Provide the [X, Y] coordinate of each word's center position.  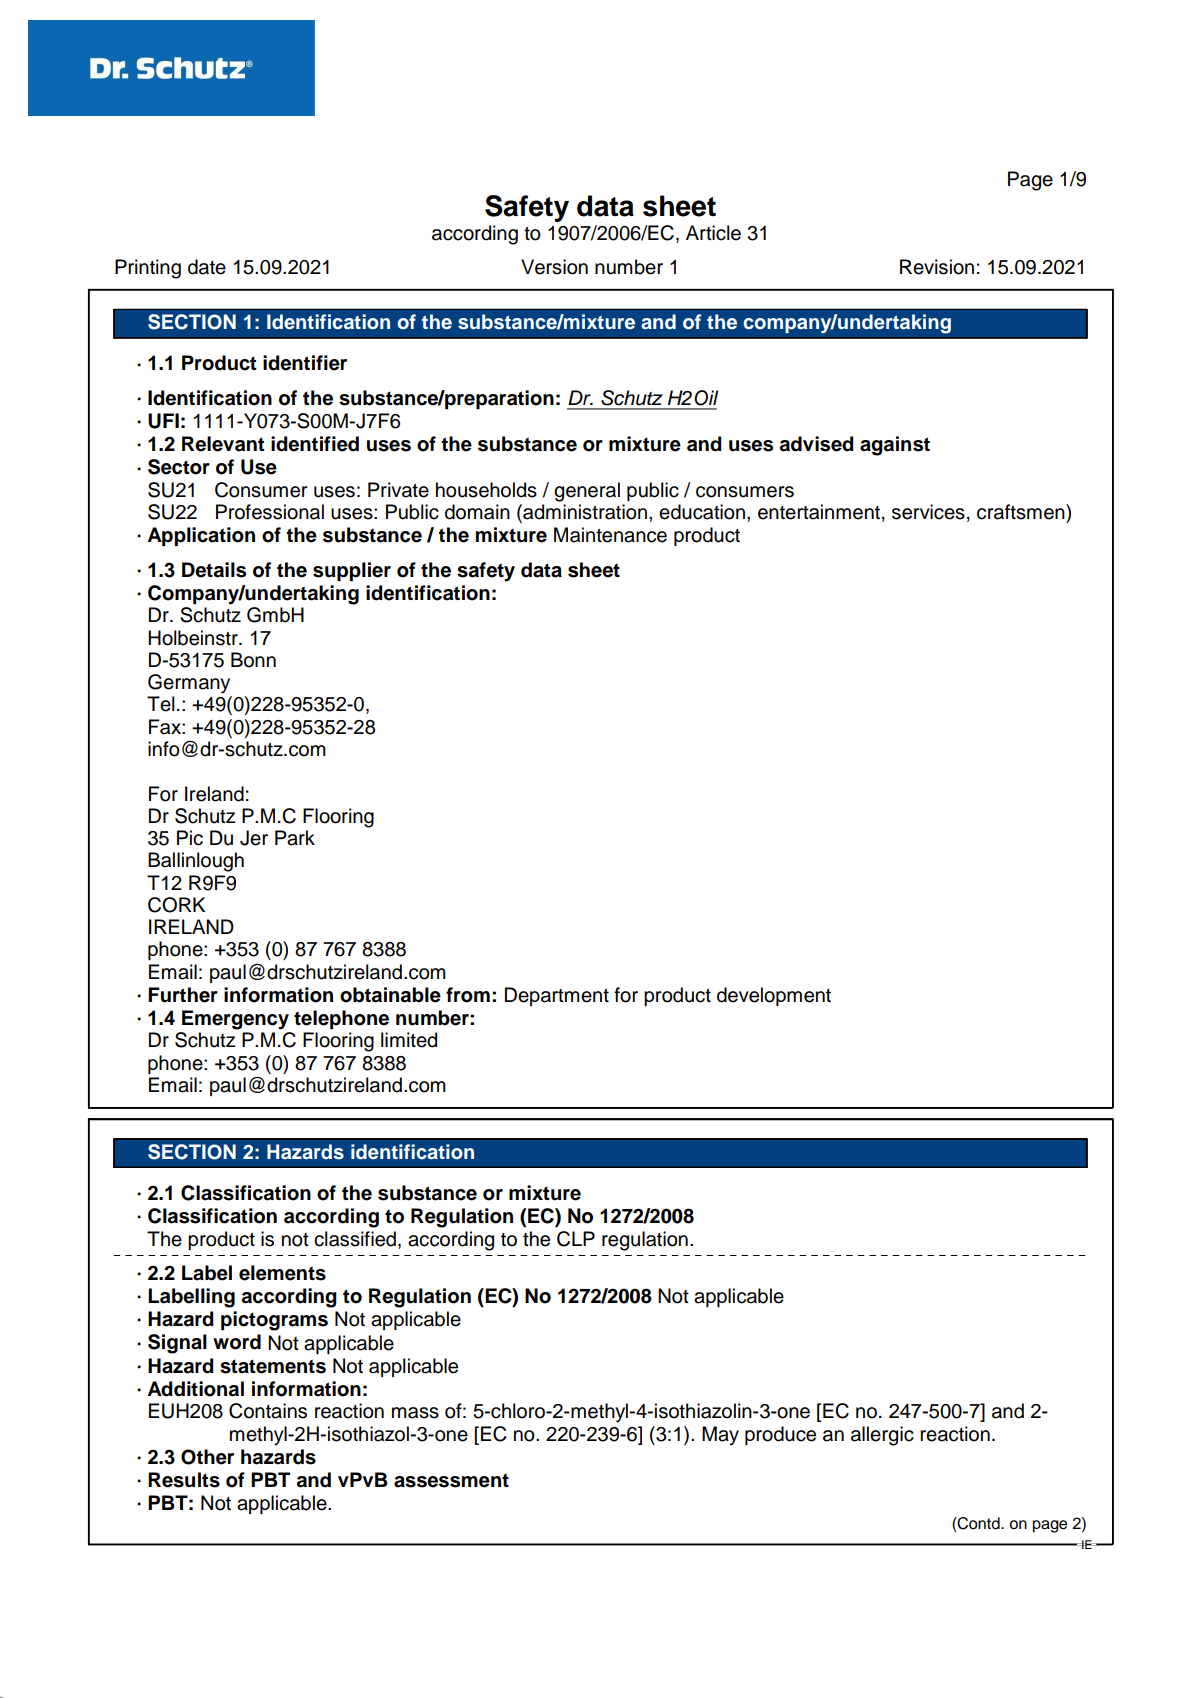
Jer [254, 838]
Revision [937, 267]
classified [355, 1239]
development [774, 996]
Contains [268, 1411]
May [720, 1436]
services [928, 512]
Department [557, 996]
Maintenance [610, 535]
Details [214, 570]
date [207, 267]
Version [554, 267]
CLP [576, 1239]
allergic [882, 1436]
